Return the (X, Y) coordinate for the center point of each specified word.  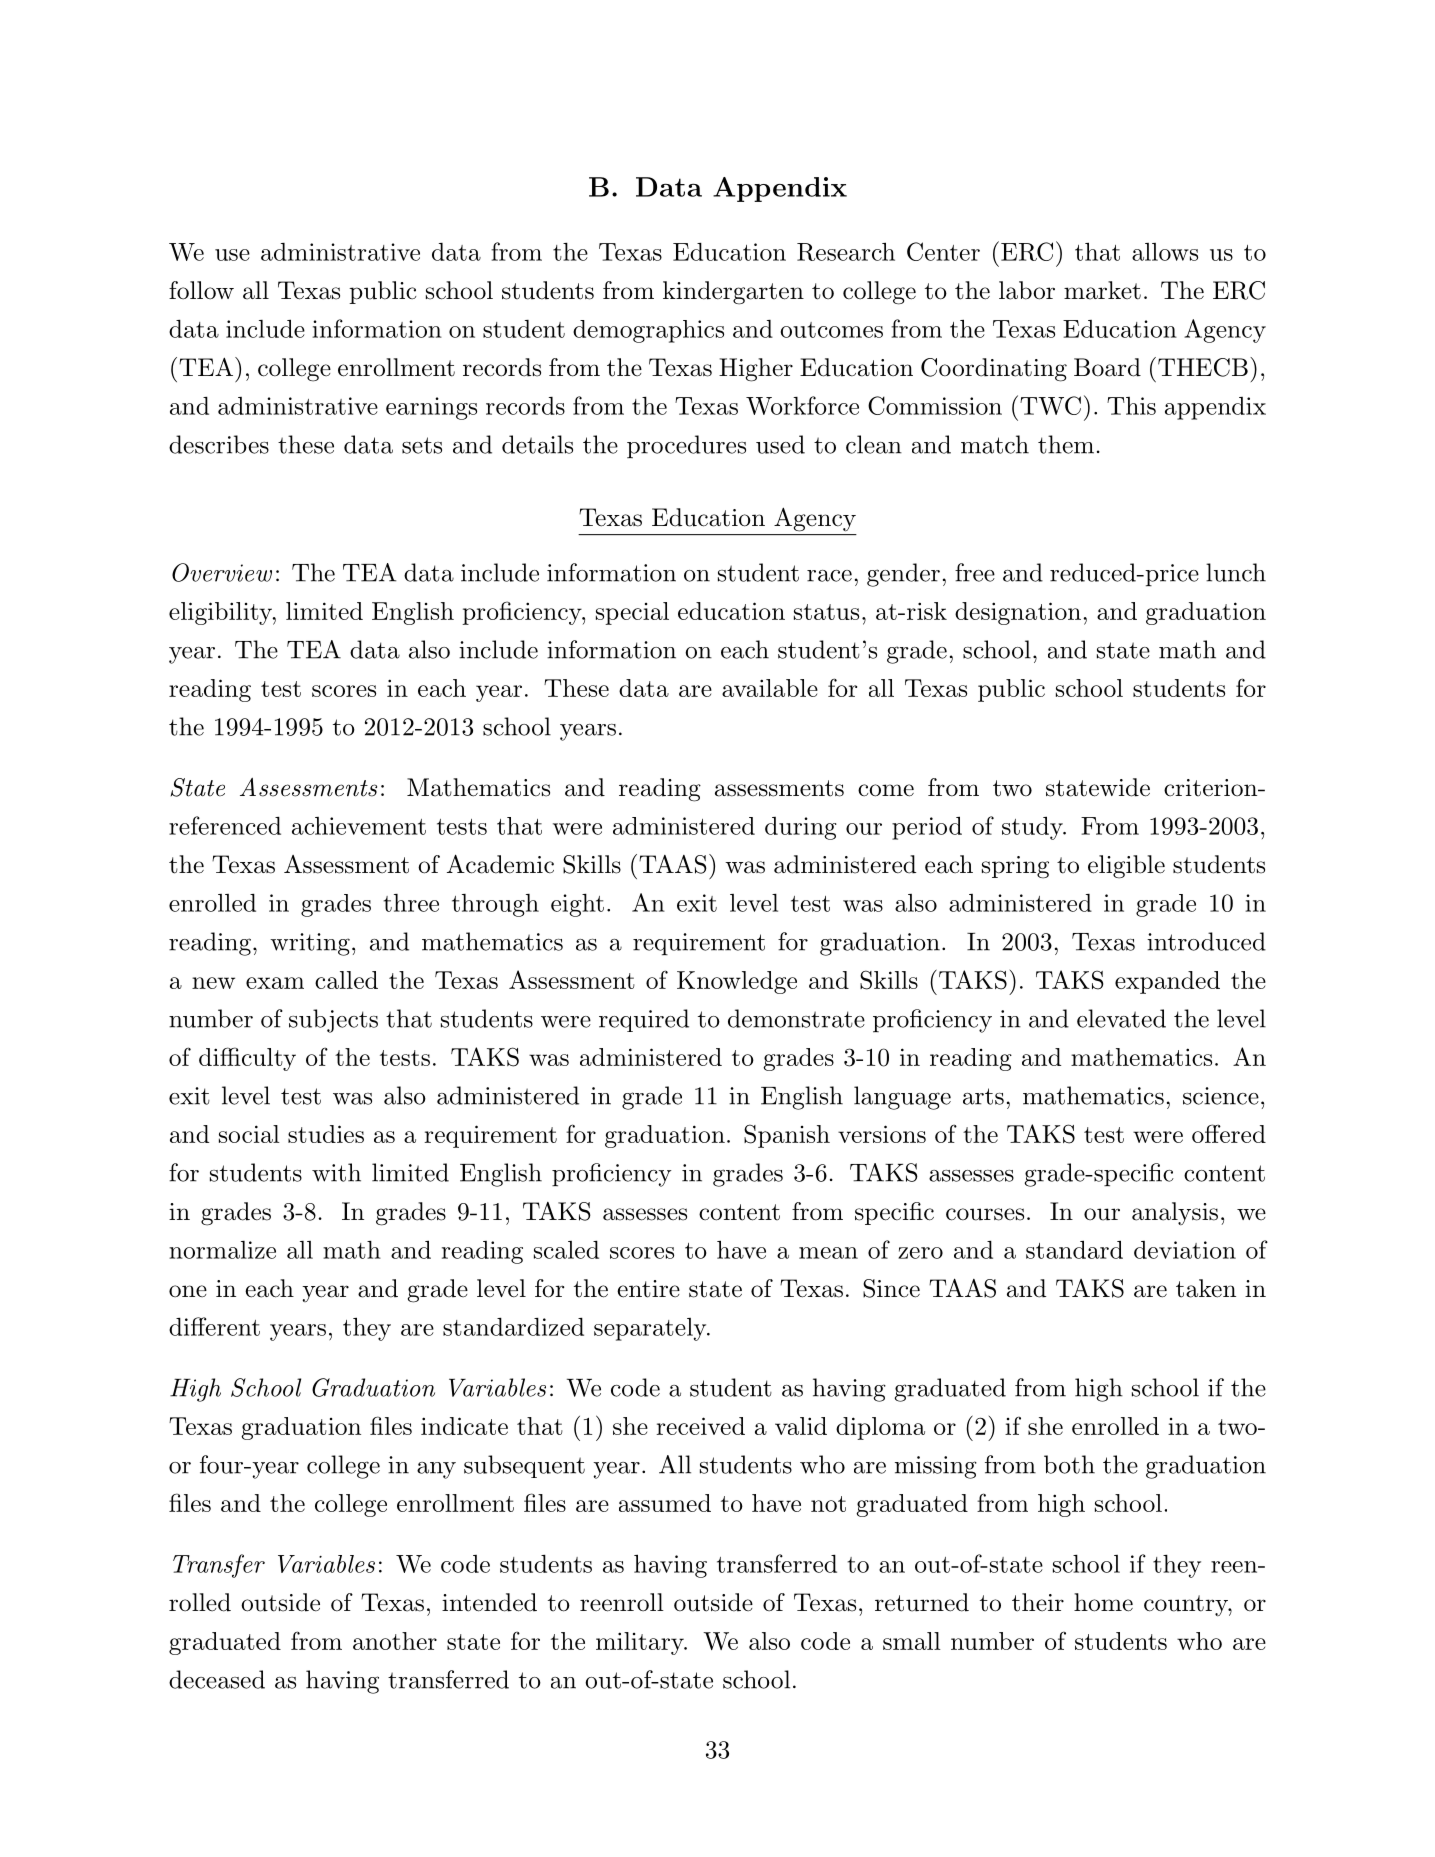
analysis (1175, 1213)
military (641, 1643)
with (336, 1172)
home (1103, 1602)
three (411, 903)
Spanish (787, 1136)
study (1033, 828)
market (1102, 290)
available (770, 688)
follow (201, 290)
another (395, 1641)
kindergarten (733, 293)
